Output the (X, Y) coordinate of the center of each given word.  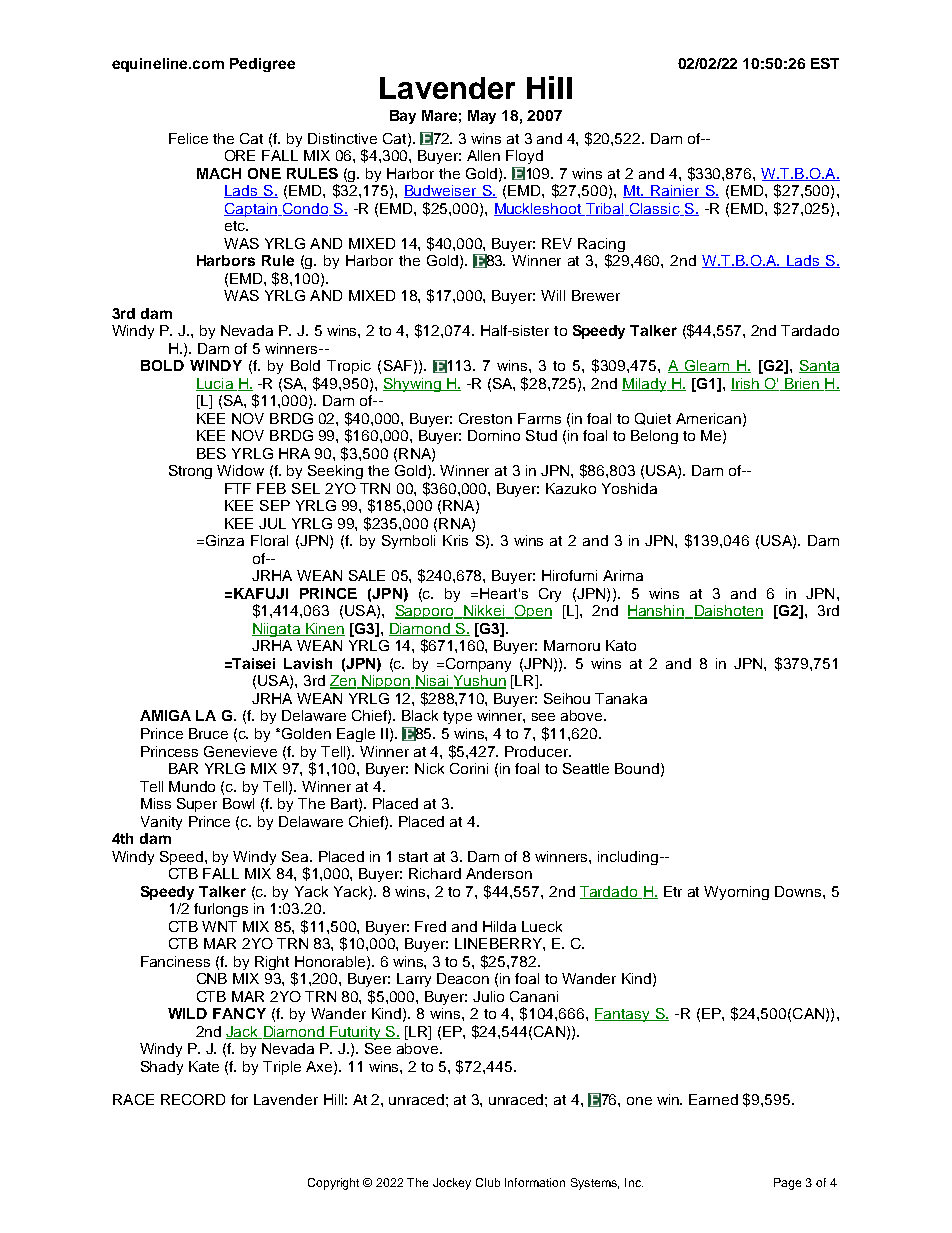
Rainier (675, 191)
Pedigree (262, 65)
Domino (494, 435)
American (708, 418)
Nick (429, 768)
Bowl (238, 803)
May (482, 117)
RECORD (193, 1099)
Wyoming (736, 893)
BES (211, 453)
